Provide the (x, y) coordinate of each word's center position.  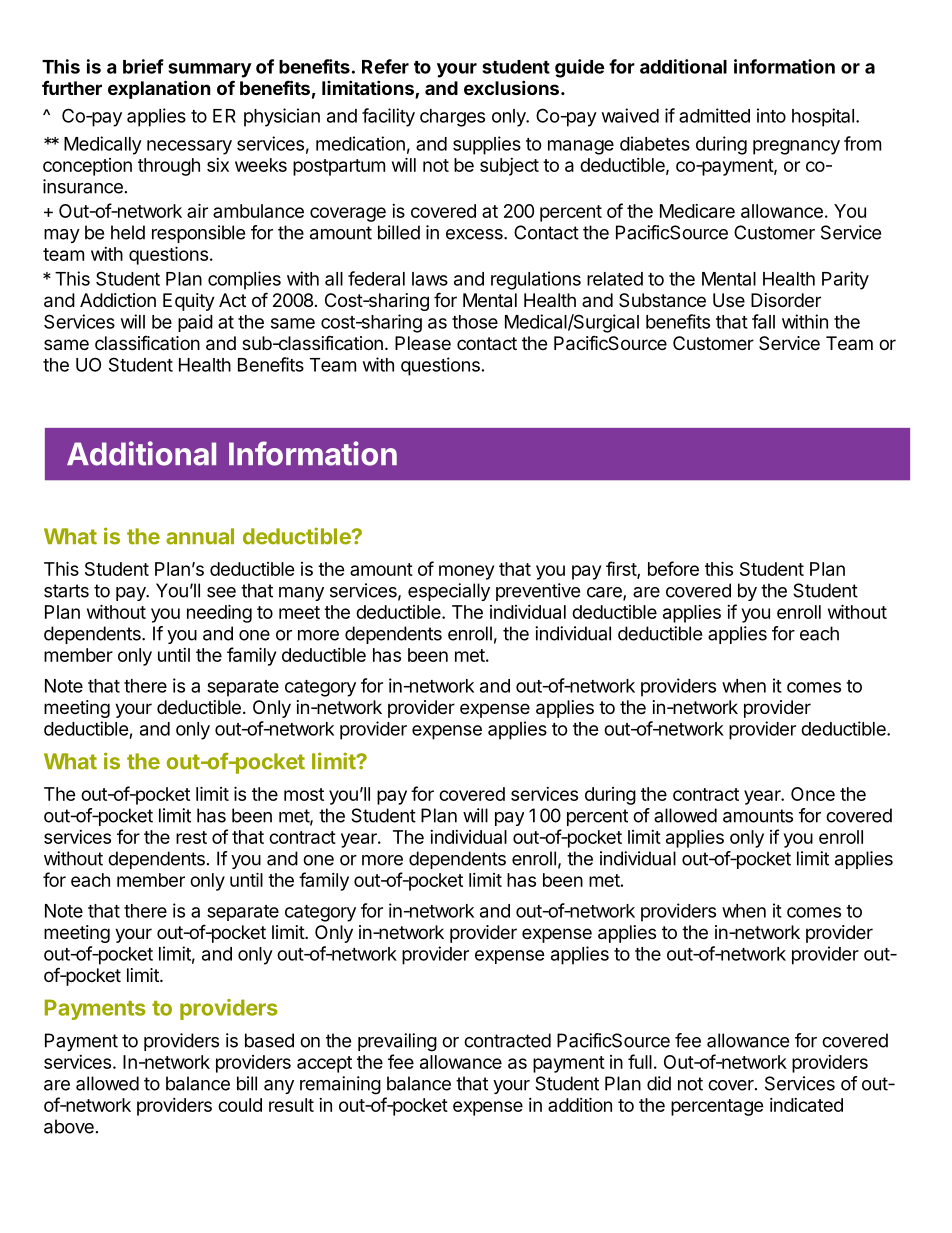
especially (449, 592)
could (240, 1105)
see (221, 592)
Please (423, 343)
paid (195, 323)
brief (143, 66)
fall (763, 321)
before (673, 568)
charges (452, 118)
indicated (806, 1105)
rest (191, 837)
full (640, 1061)
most (304, 794)
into (771, 115)
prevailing (397, 1042)
